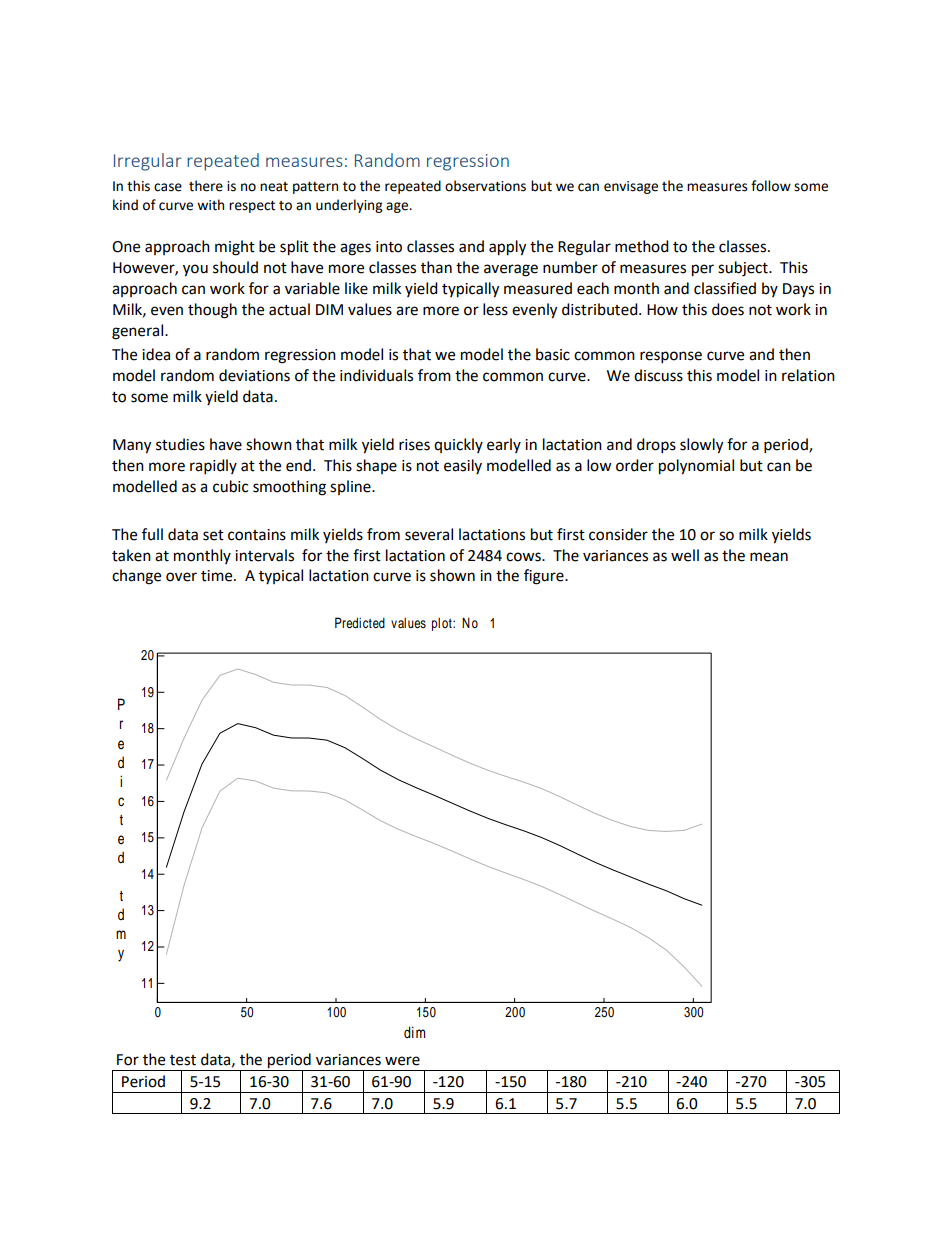  What do you see at coordinates (218, 576) in the screenshot?
I see `time` at bounding box center [218, 576].
